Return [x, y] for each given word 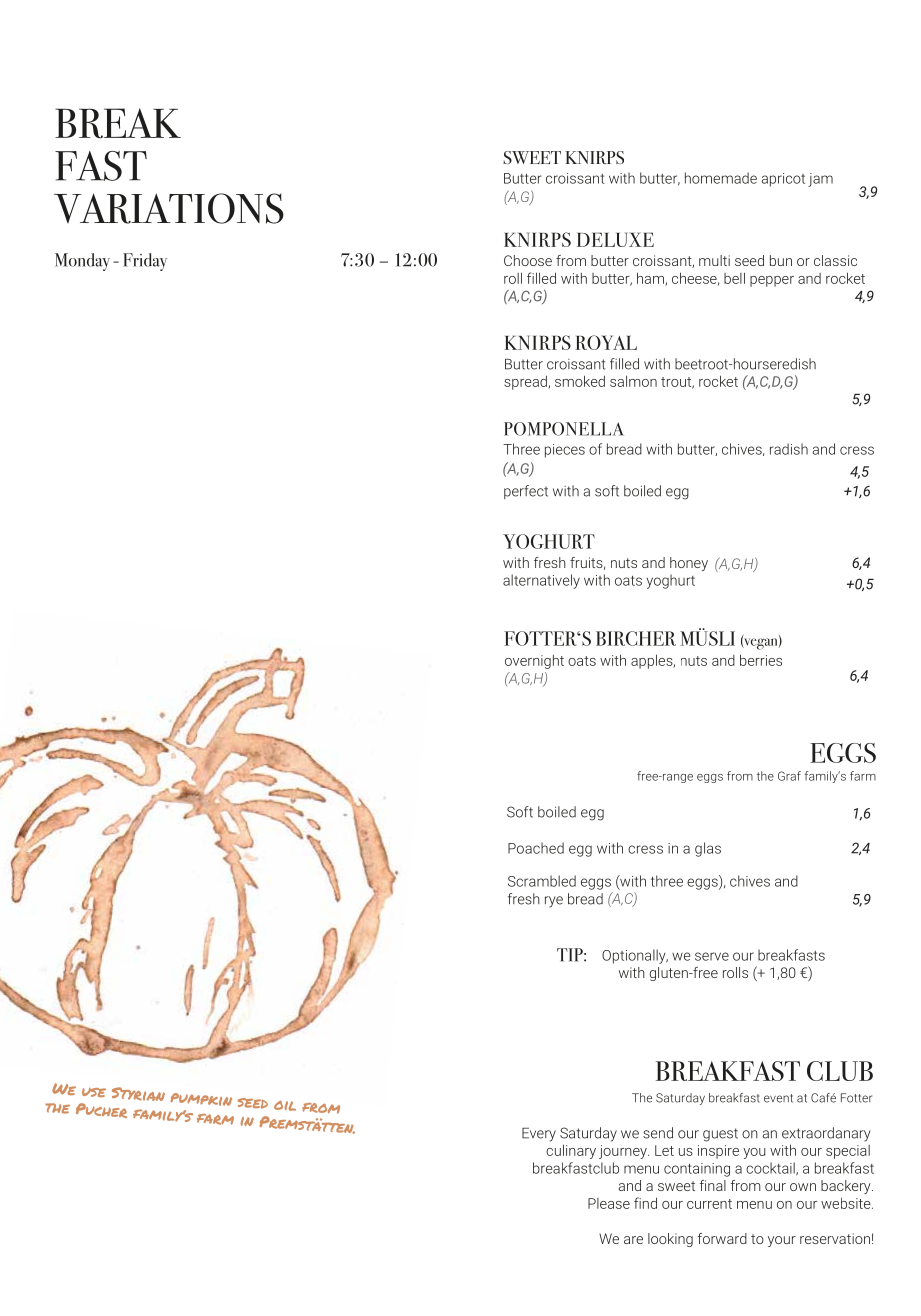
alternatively [541, 581]
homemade [721, 178]
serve [712, 956]
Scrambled [542, 881]
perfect [526, 492]
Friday [145, 262]
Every [539, 1135]
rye [554, 902]
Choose [528, 260]
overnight [534, 662]
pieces [565, 451]
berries [761, 660]
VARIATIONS [169, 208]
